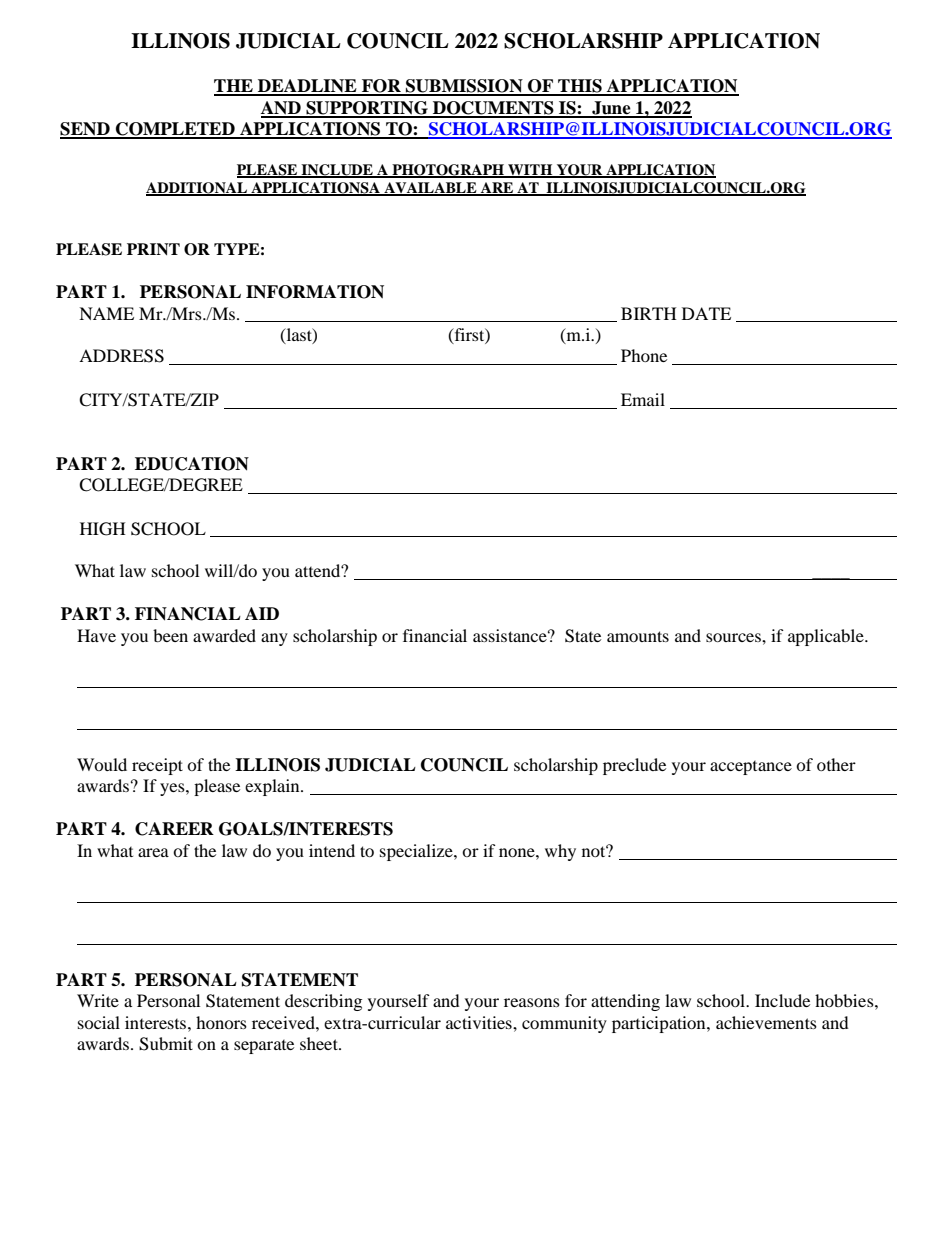 The height and width of the document is (1233, 952). What do you see at coordinates (706, 313) in the document?
I see `DATE` at bounding box center [706, 313].
